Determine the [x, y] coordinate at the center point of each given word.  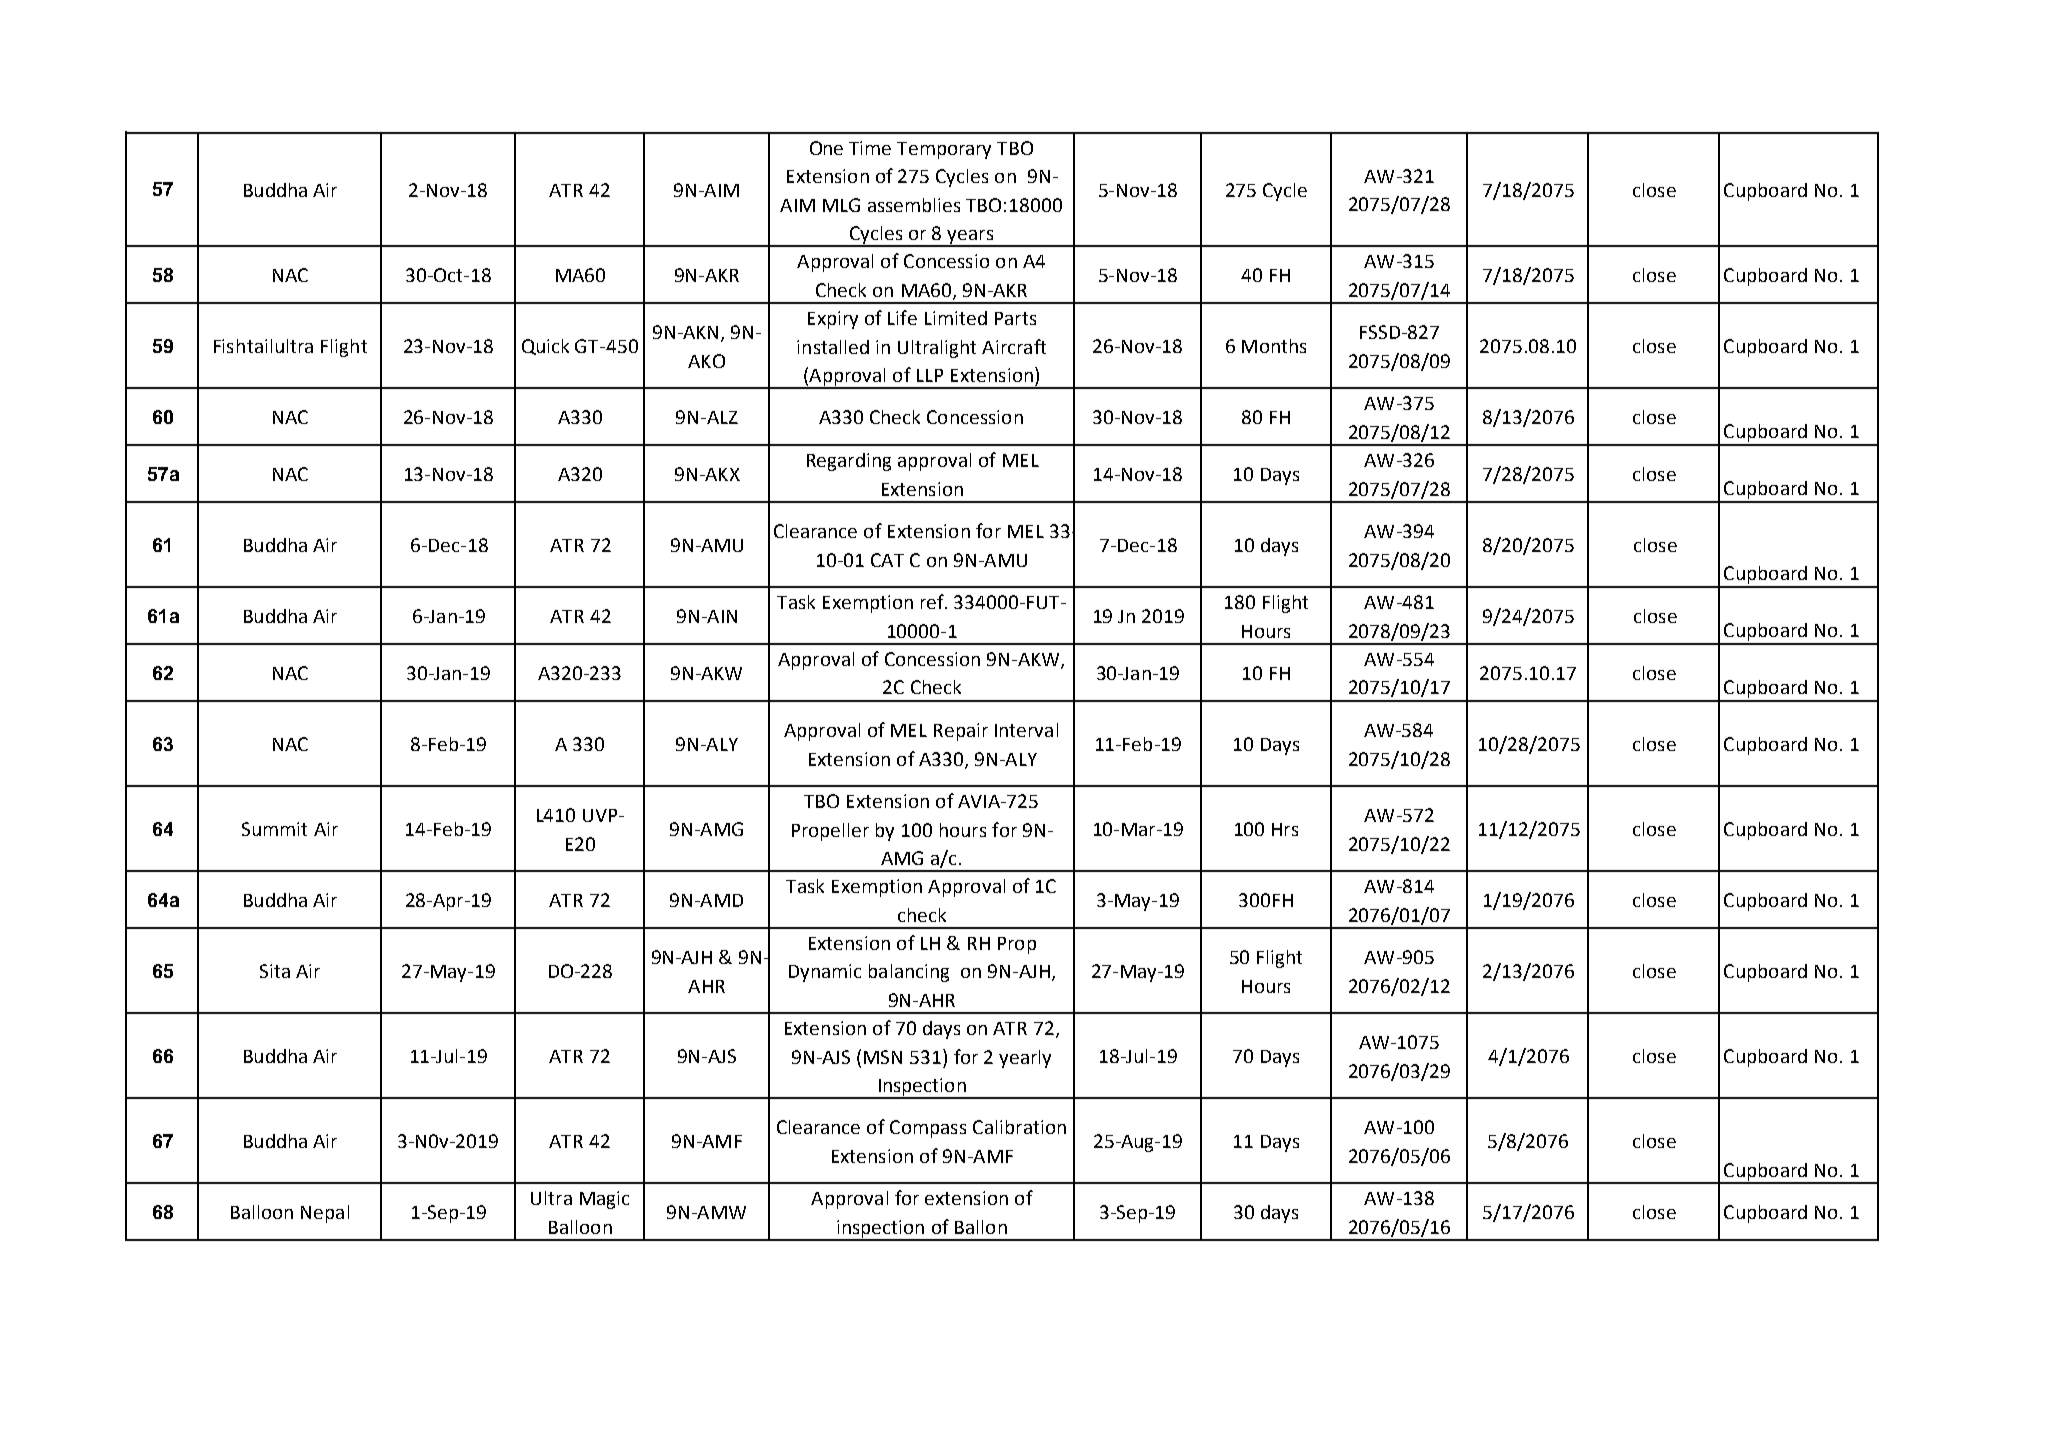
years [971, 238]
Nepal [325, 1214]
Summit [274, 829]
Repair [961, 732]
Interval [1026, 730]
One [826, 148]
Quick [545, 347]
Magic [604, 1200]
